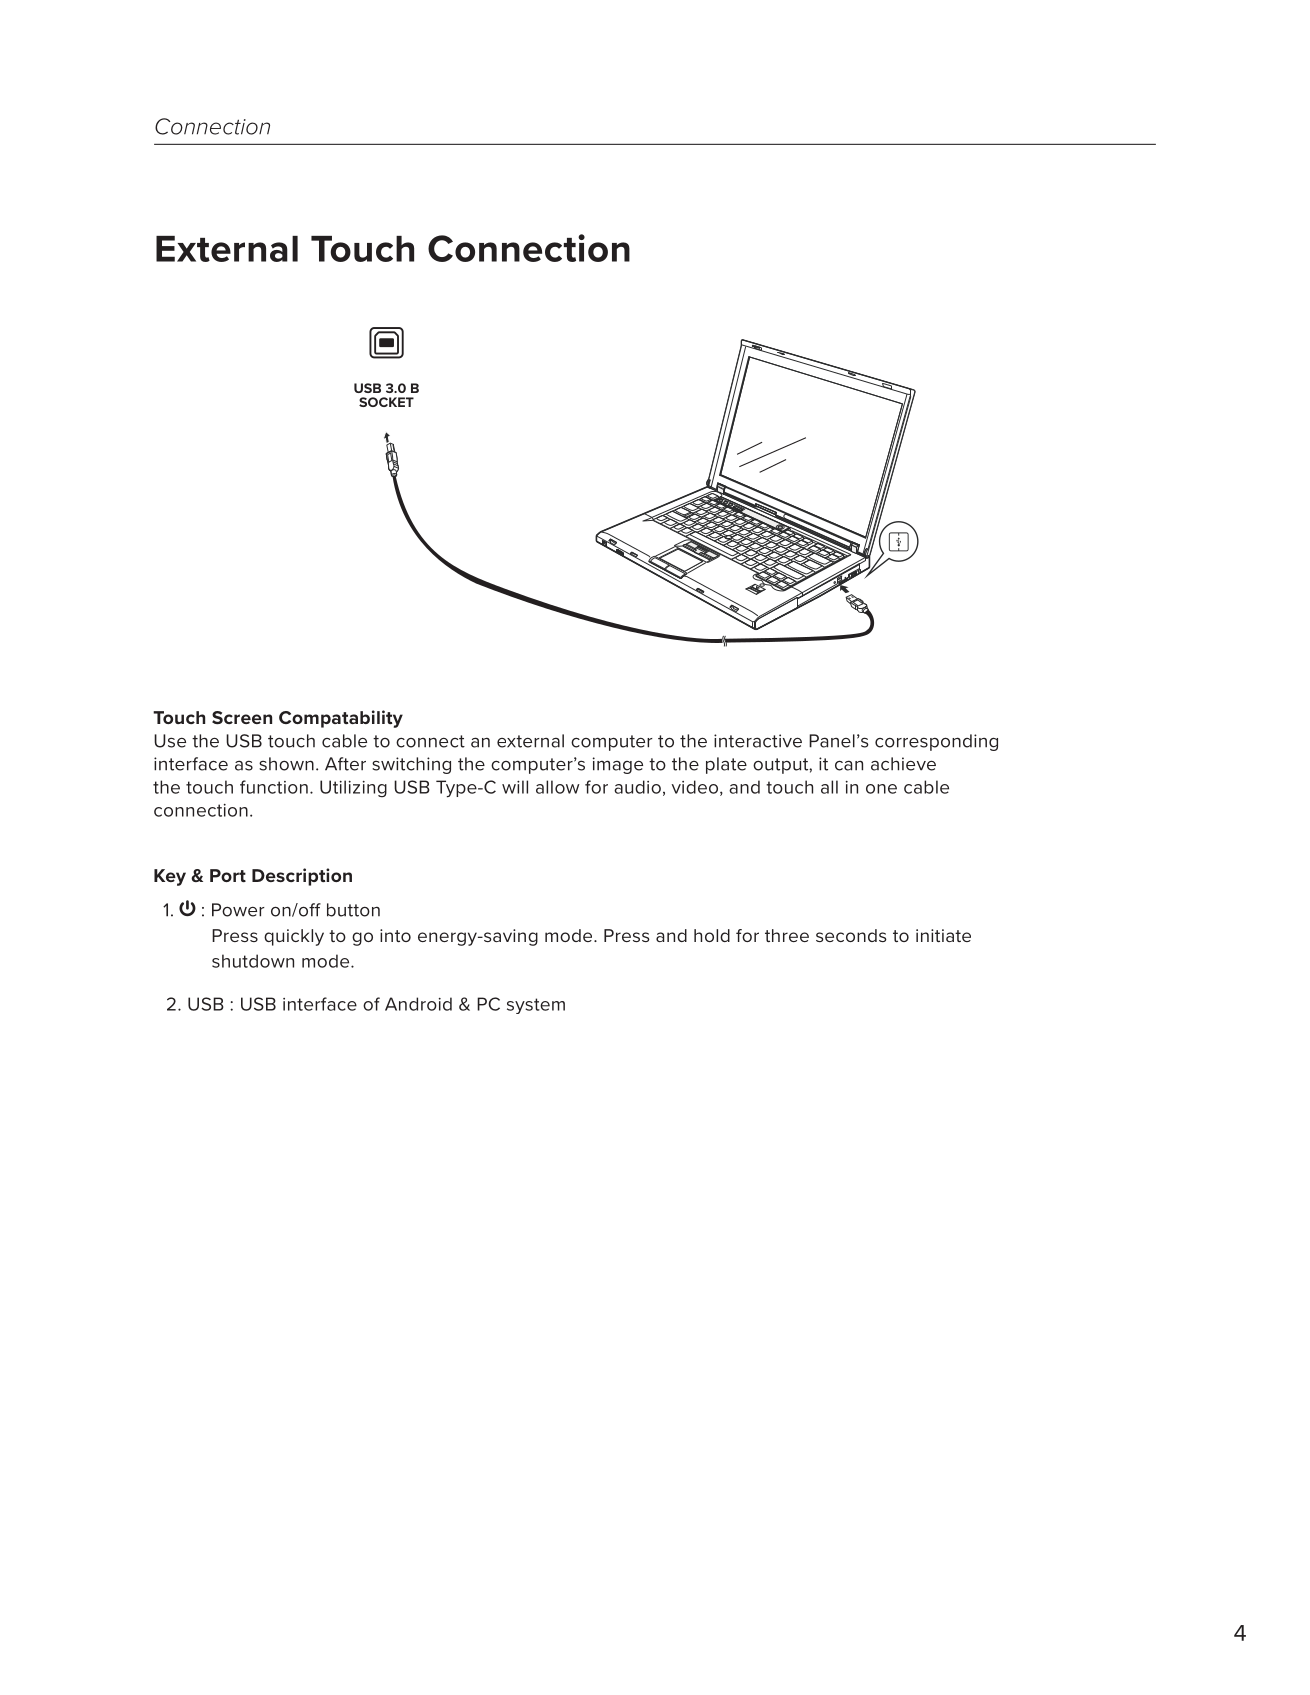 The image size is (1310, 1695). Describe the element at coordinates (558, 787) in the screenshot. I see `allow` at that location.
